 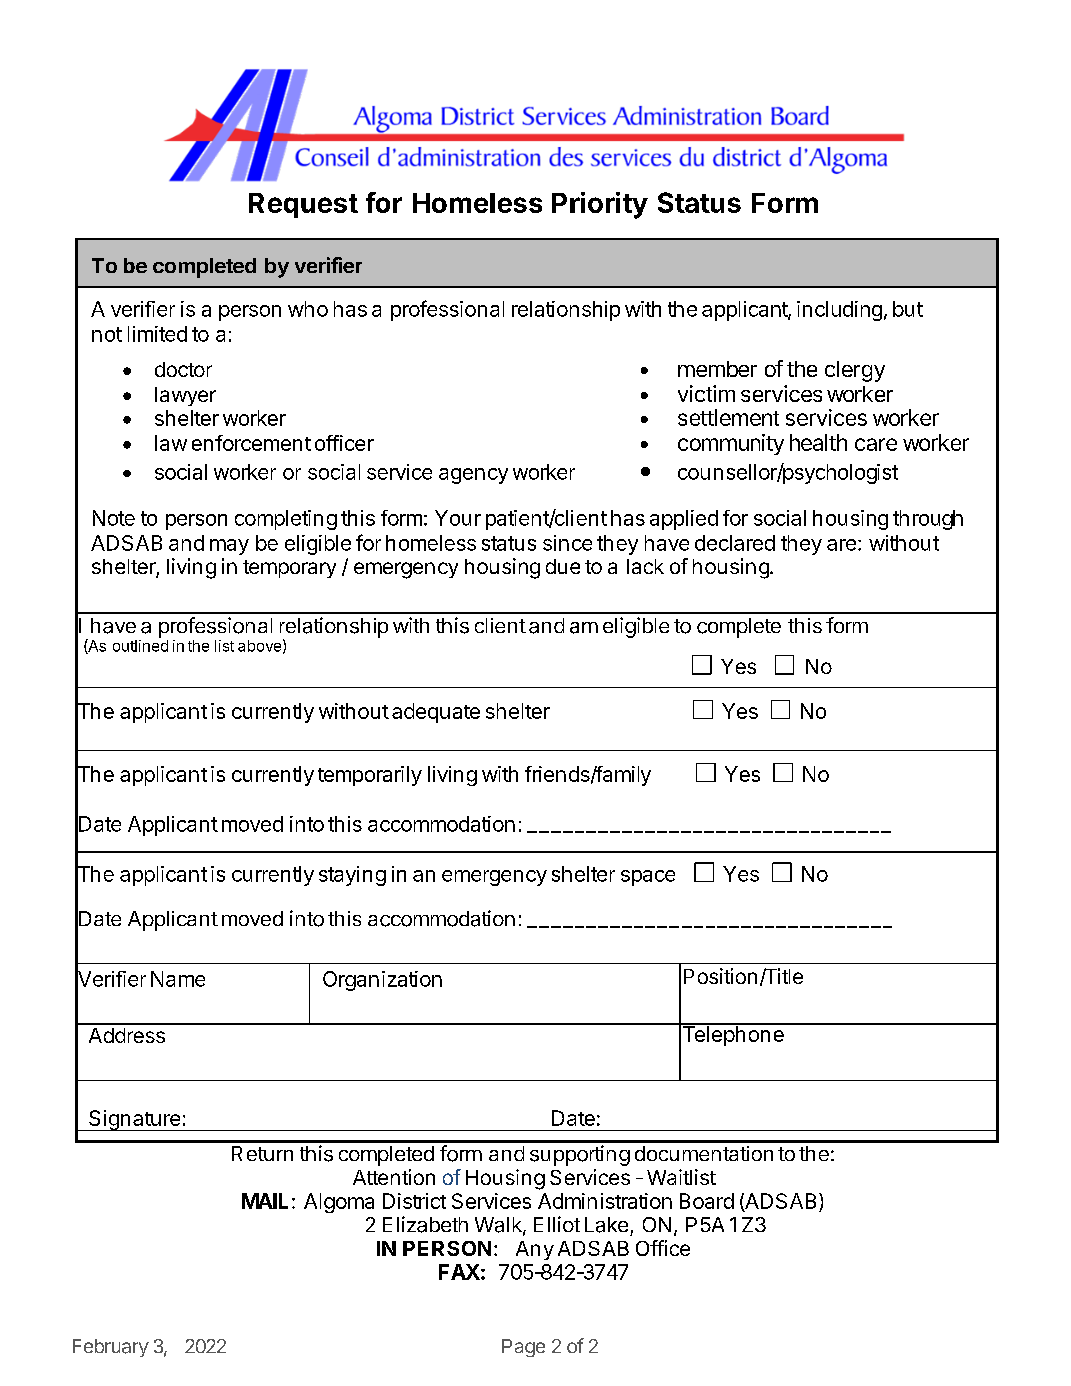 I want to click on including, so click(x=839, y=311).
